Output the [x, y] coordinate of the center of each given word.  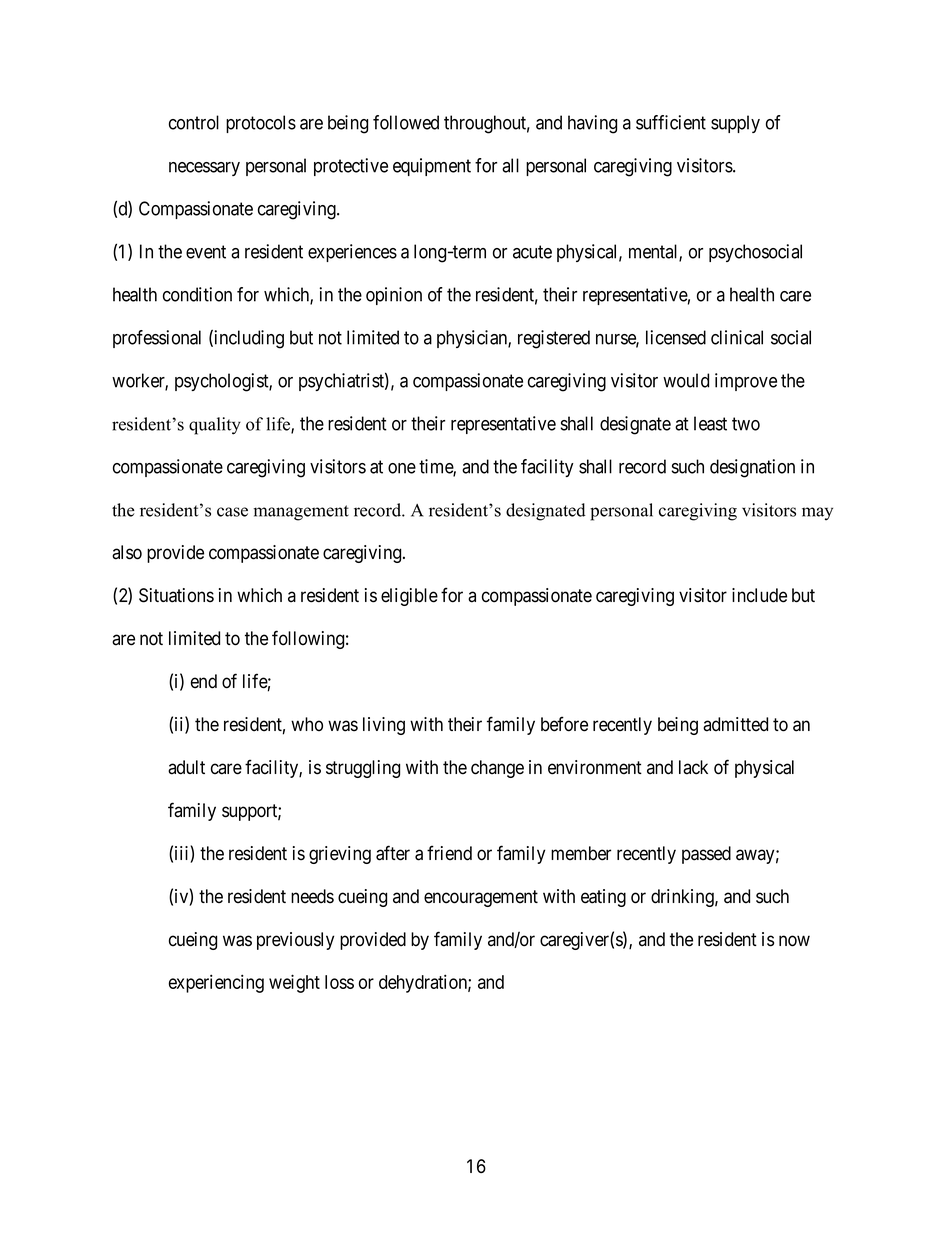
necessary [204, 169]
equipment [432, 167]
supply [735, 124]
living [384, 726]
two [746, 424]
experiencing [216, 983]
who [307, 724]
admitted [735, 724]
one [402, 468]
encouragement [481, 898]
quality [215, 426]
